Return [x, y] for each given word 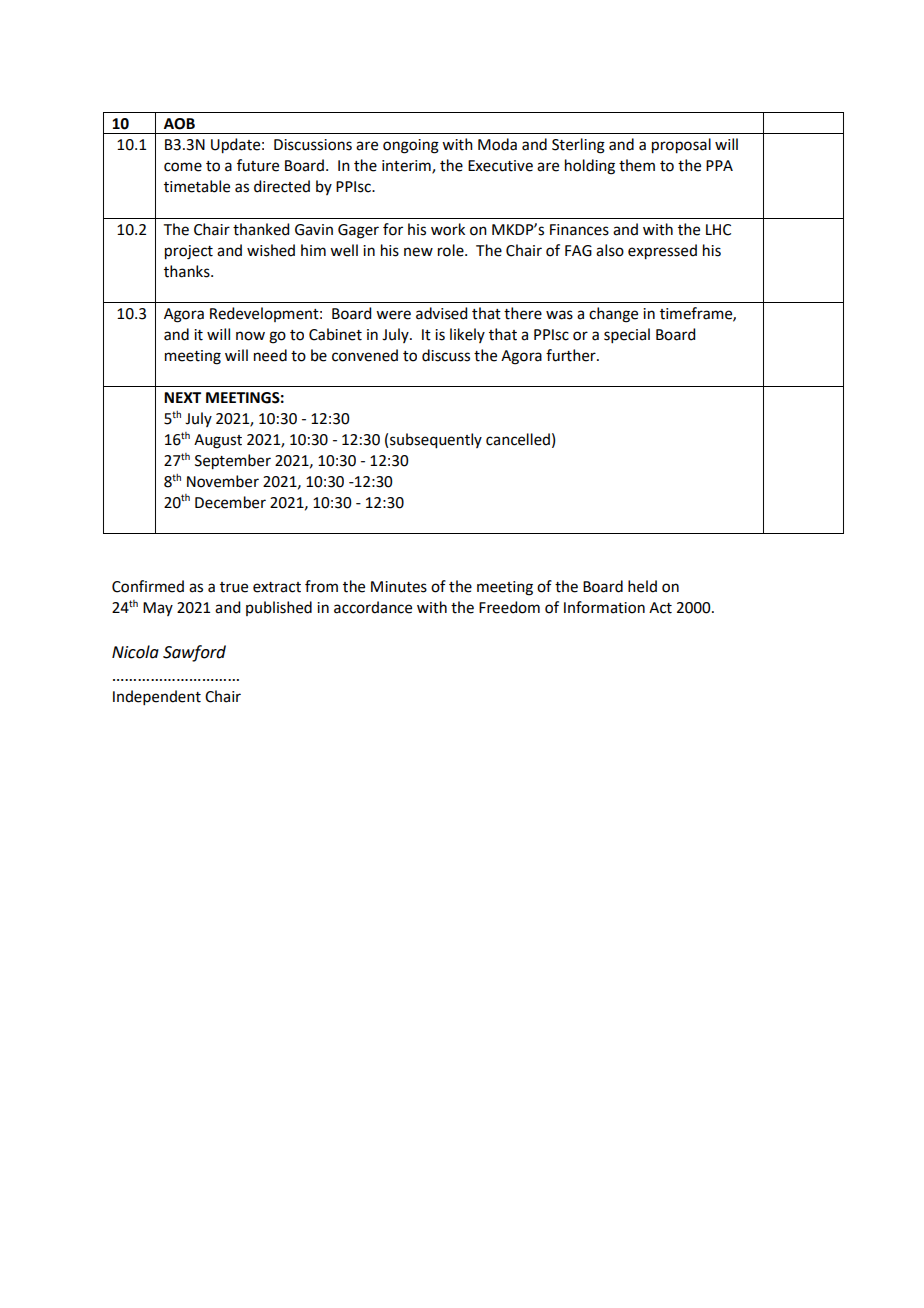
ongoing [411, 146]
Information [604, 607]
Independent [157, 697]
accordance [373, 607]
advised [441, 313]
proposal [681, 146]
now [250, 336]
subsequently [436, 441]
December [230, 502]
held [642, 586]
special [627, 335]
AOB [179, 124]
